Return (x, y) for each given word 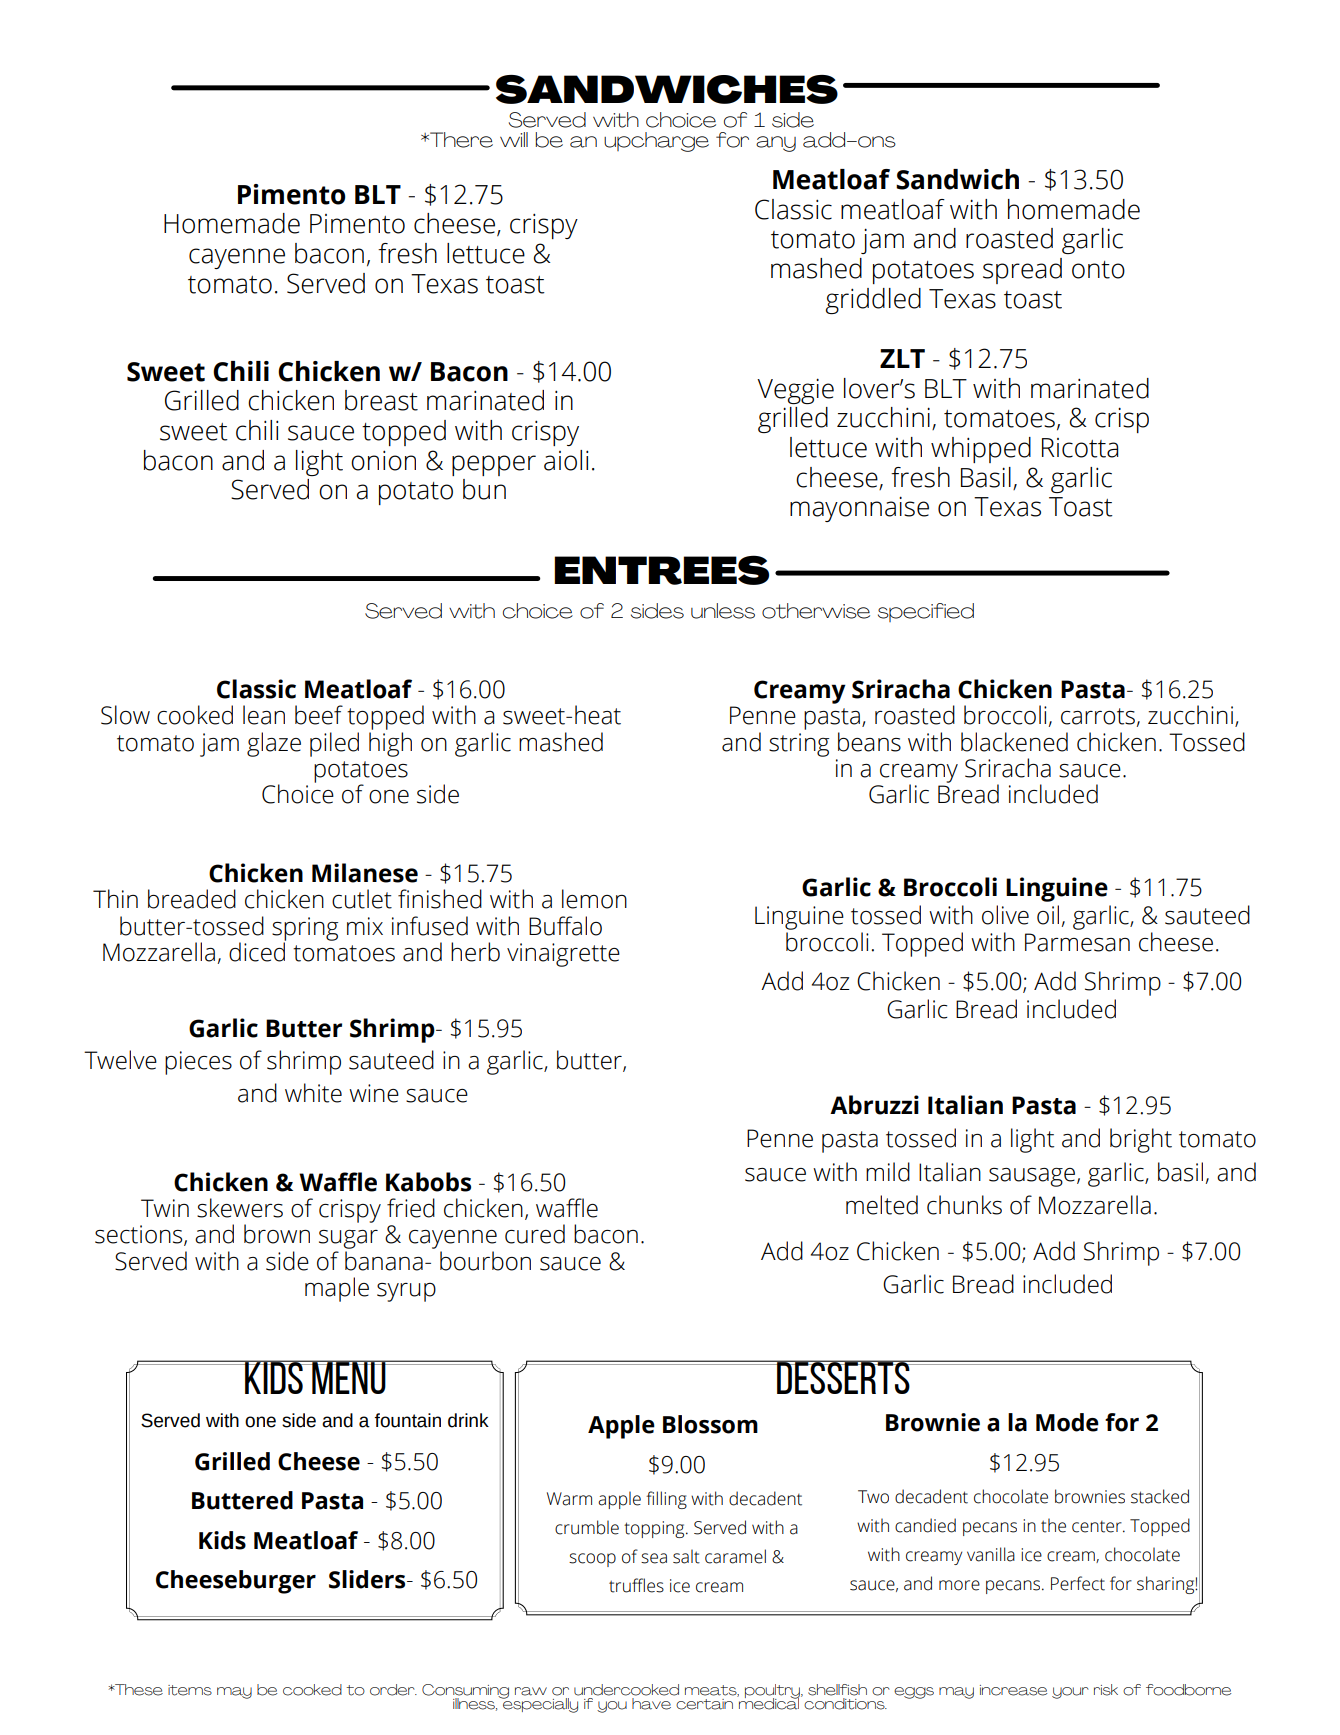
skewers (240, 1208)
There (460, 140)
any (776, 144)
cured (535, 1234)
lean (264, 715)
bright (1141, 1140)
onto (1098, 270)
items (190, 1690)
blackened (1014, 742)
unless (723, 611)
